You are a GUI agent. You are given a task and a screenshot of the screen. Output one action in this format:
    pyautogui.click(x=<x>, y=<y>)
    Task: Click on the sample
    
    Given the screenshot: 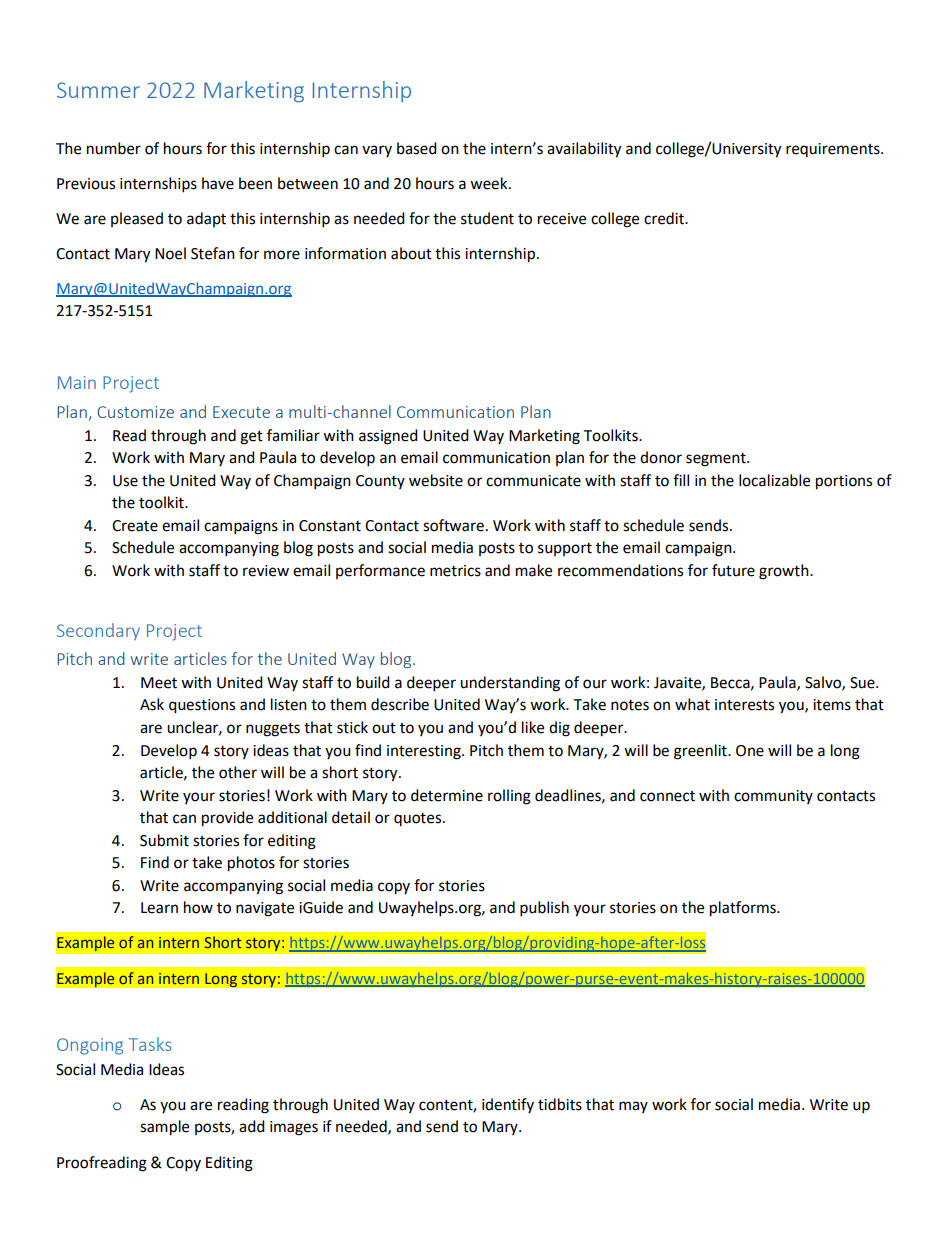 What is the action you would take?
    pyautogui.click(x=164, y=1128)
